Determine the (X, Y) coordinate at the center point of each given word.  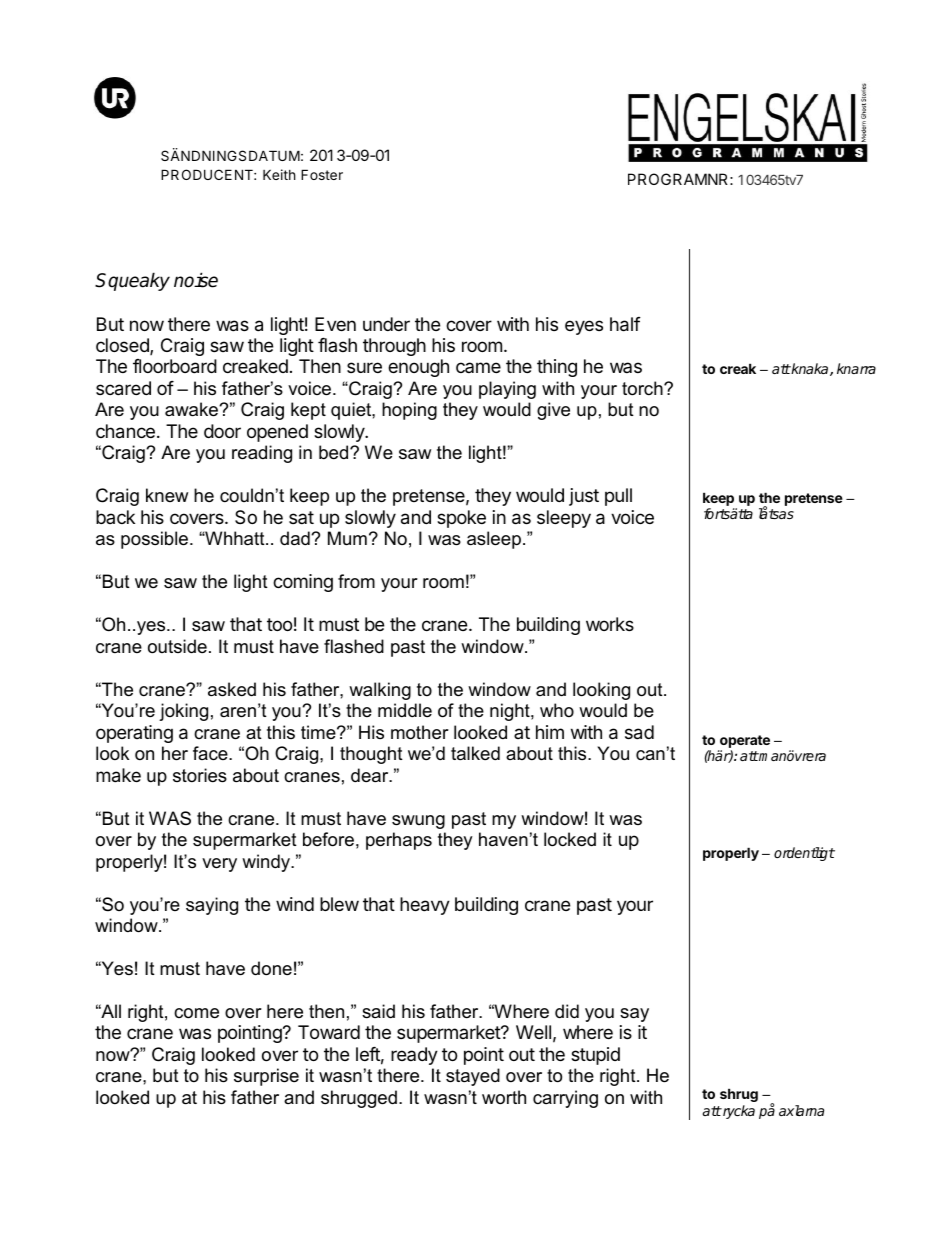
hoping (409, 411)
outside (177, 646)
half (625, 324)
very (219, 865)
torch (643, 388)
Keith (279, 174)
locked (570, 839)
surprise (266, 1077)
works (610, 624)
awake (192, 409)
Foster (322, 174)
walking (380, 691)
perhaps (399, 841)
